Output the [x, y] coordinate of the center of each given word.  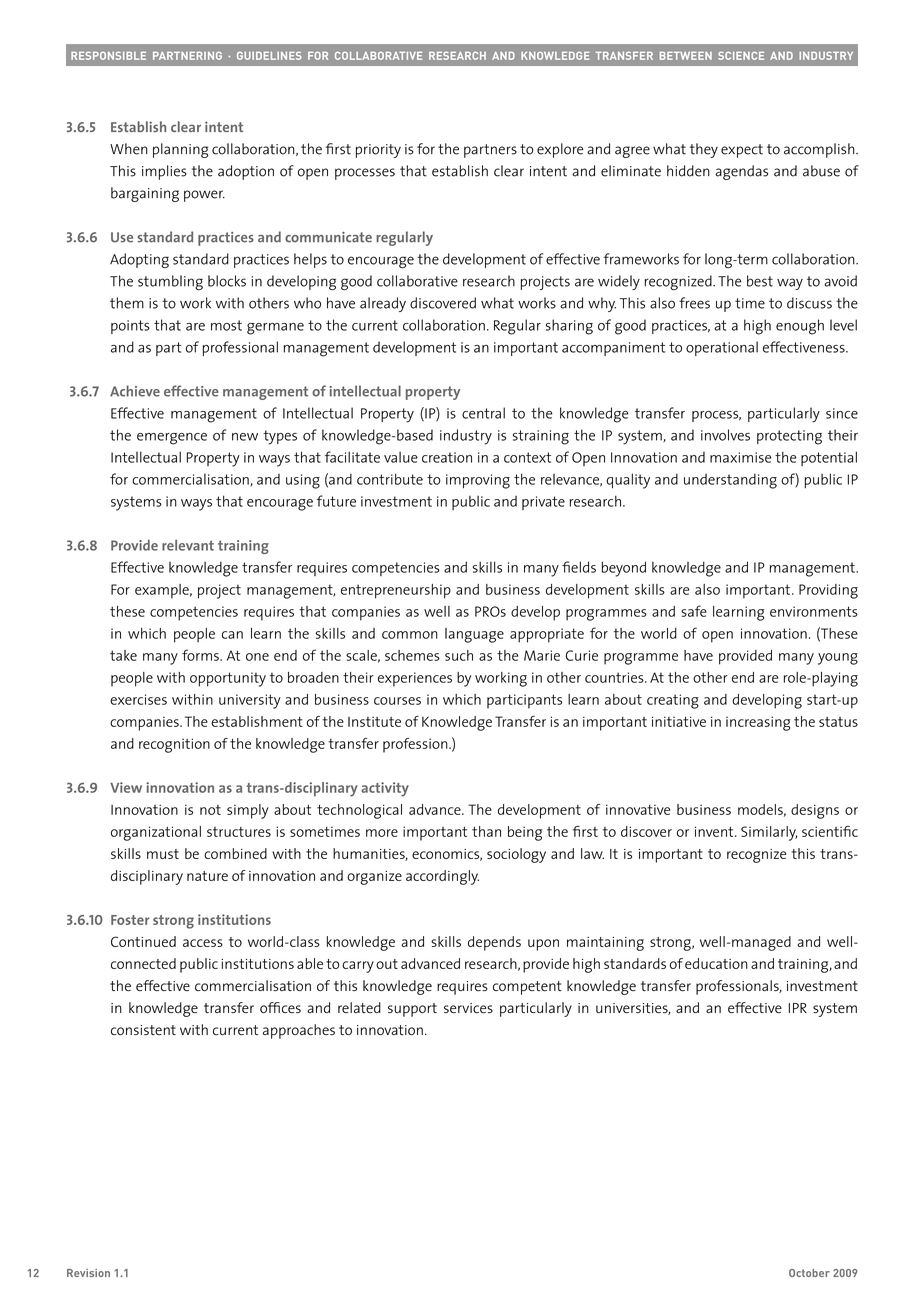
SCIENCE [741, 56]
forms [201, 655]
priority [378, 151]
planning [180, 150]
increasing [758, 723]
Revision [88, 1273]
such [459, 655]
